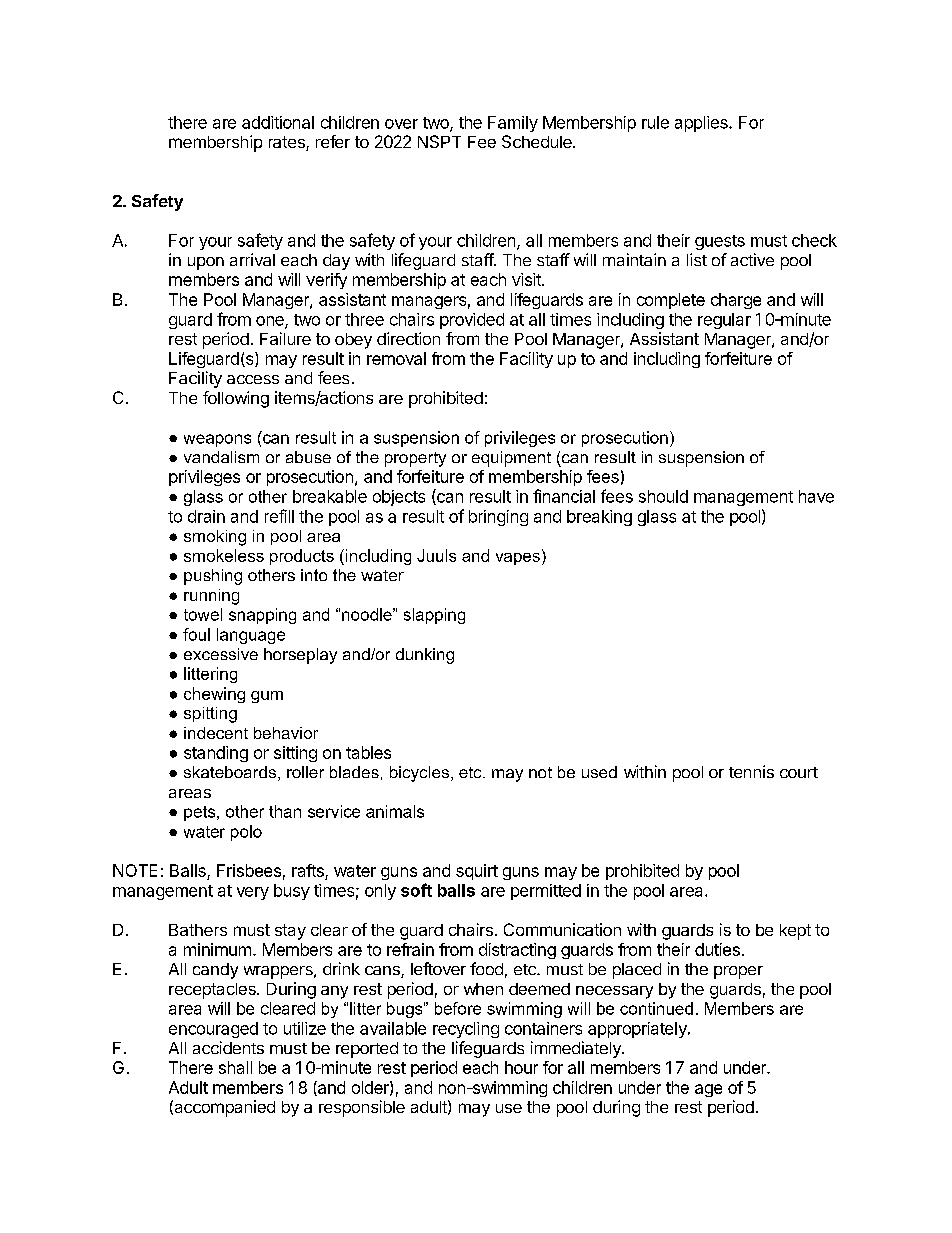 This screenshot has width=952, height=1233. Describe the element at coordinates (513, 124) in the screenshot. I see `Family` at that location.
